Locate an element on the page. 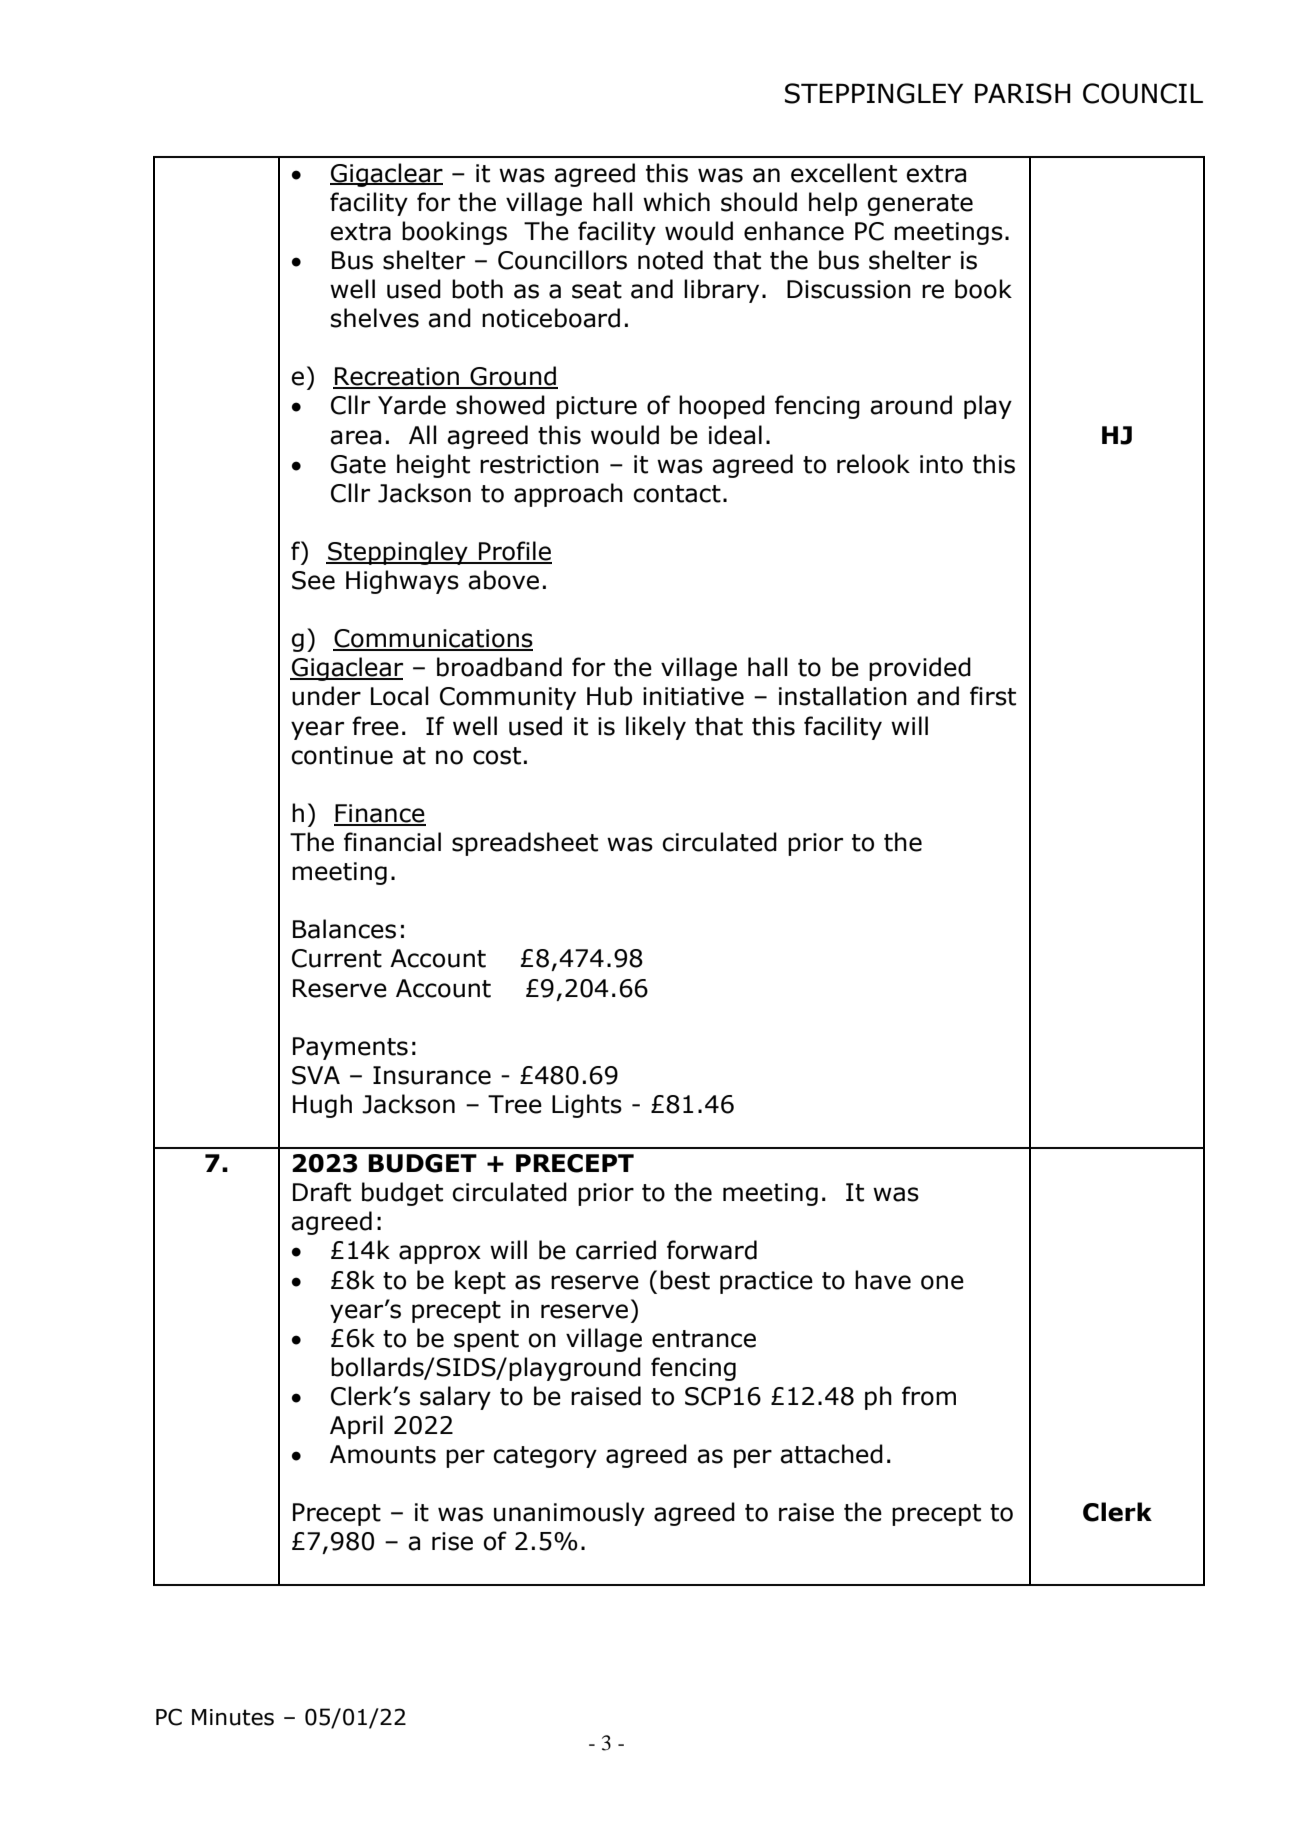  shelves is located at coordinates (375, 318).
